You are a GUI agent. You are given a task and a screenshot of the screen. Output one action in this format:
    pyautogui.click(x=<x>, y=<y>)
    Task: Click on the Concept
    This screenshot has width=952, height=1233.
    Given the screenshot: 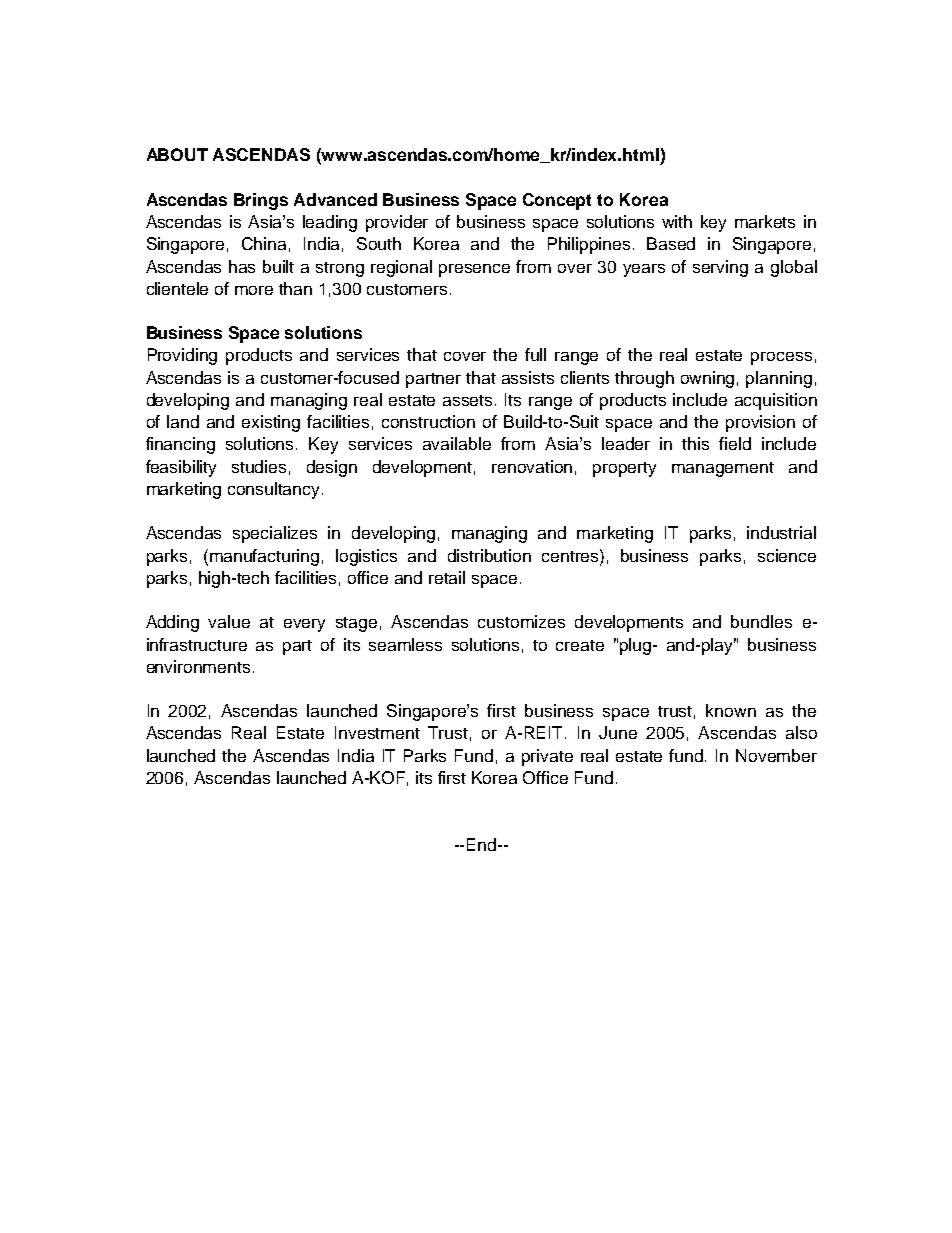 What is the action you would take?
    pyautogui.click(x=557, y=201)
